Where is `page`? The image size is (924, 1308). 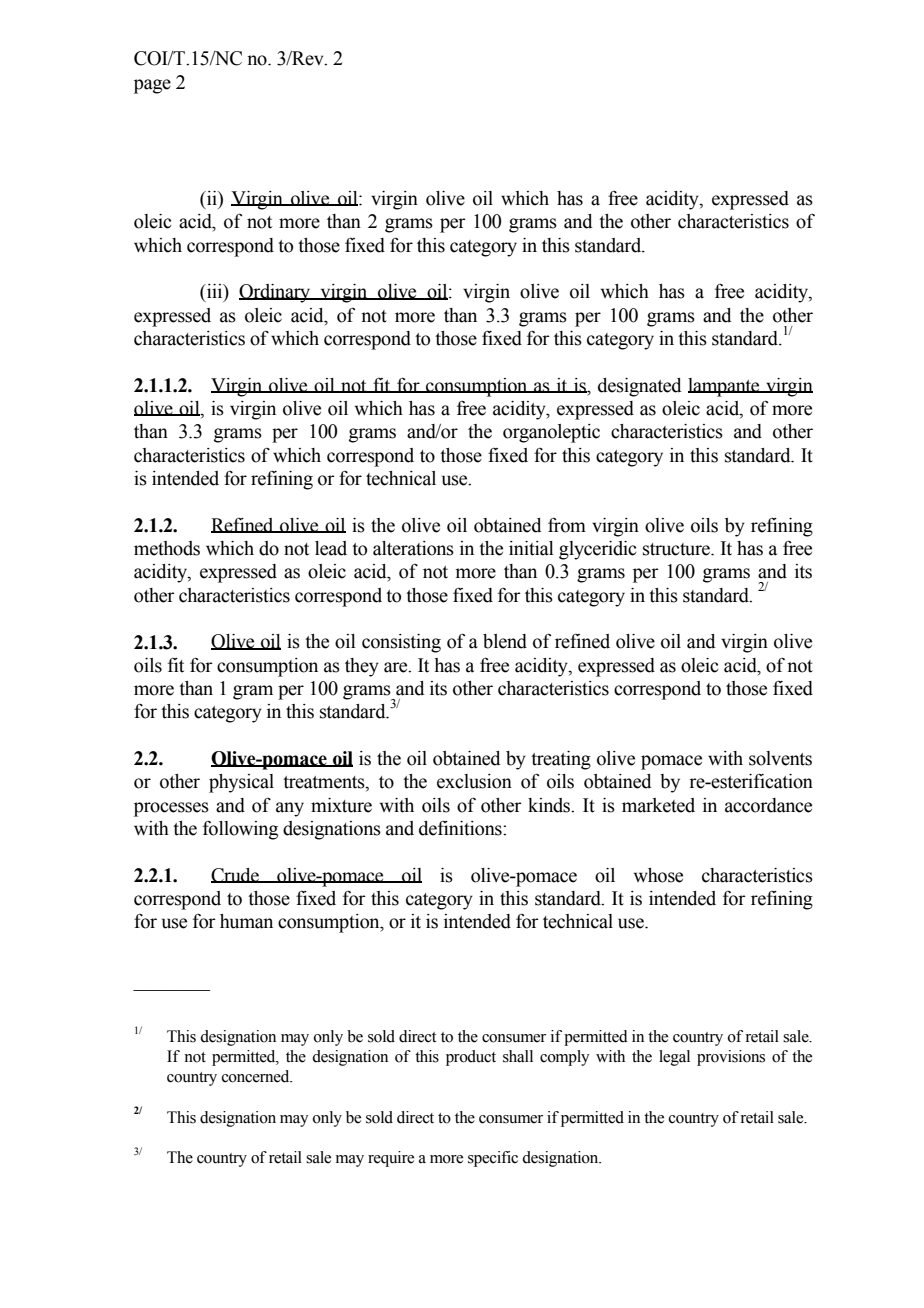 page is located at coordinates (152, 86).
